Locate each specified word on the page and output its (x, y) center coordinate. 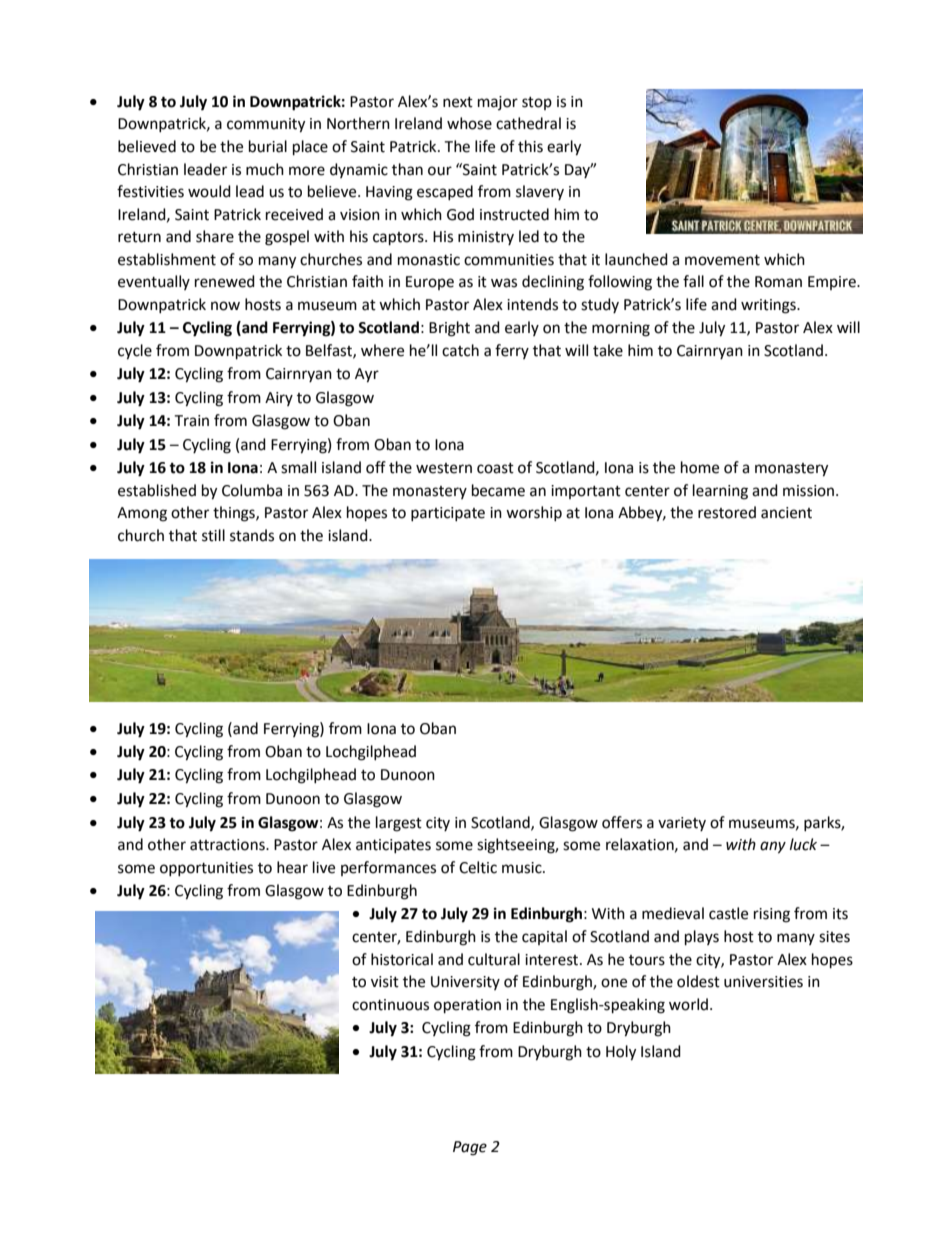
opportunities (206, 869)
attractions (228, 845)
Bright (449, 329)
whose (469, 123)
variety (682, 824)
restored (727, 512)
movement (722, 260)
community (266, 125)
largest (399, 824)
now (225, 306)
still (213, 535)
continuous (390, 1005)
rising (772, 915)
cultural (494, 959)
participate (448, 514)
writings (769, 306)
